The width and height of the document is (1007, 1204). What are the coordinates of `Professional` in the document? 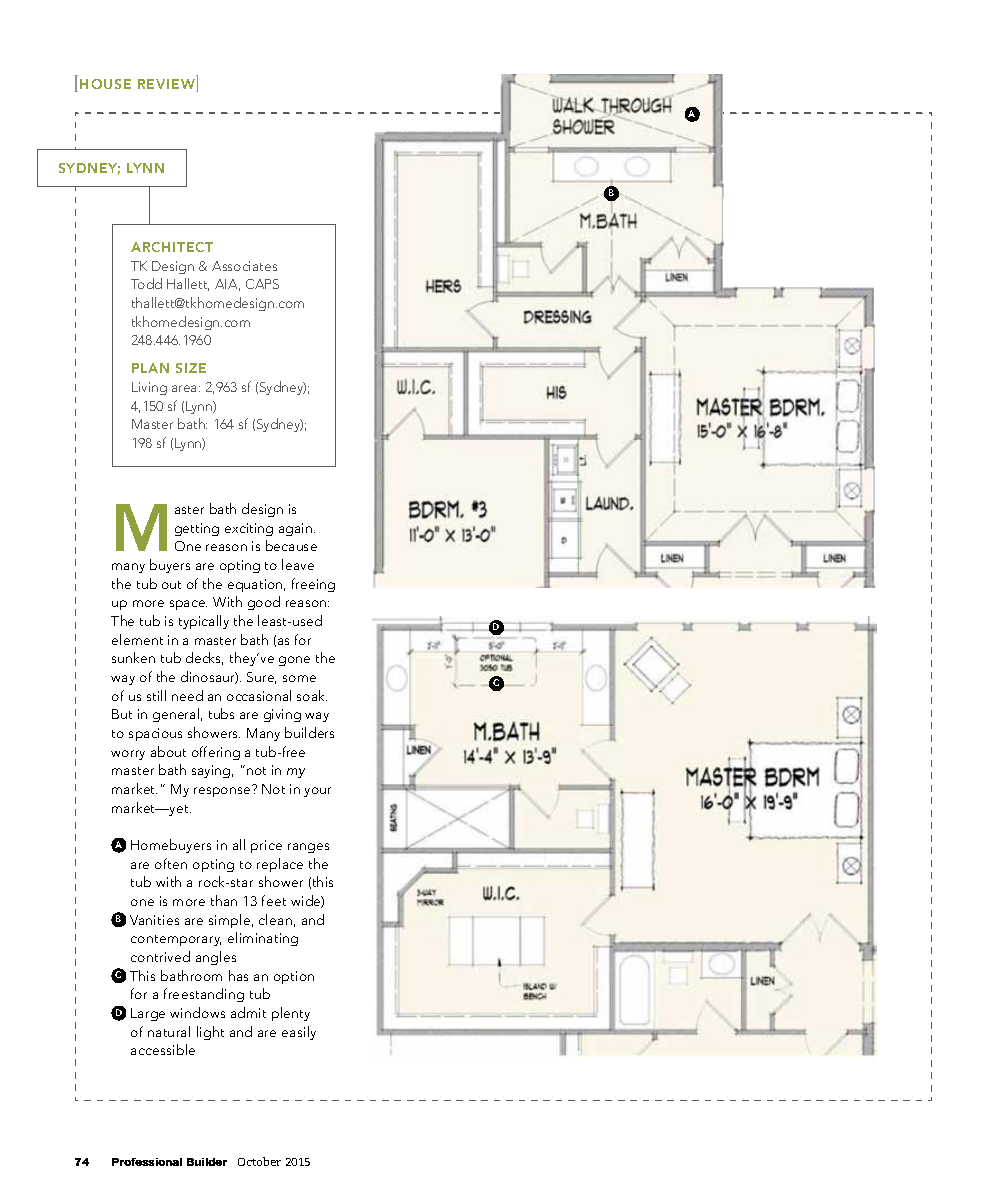 It's located at (147, 1162).
